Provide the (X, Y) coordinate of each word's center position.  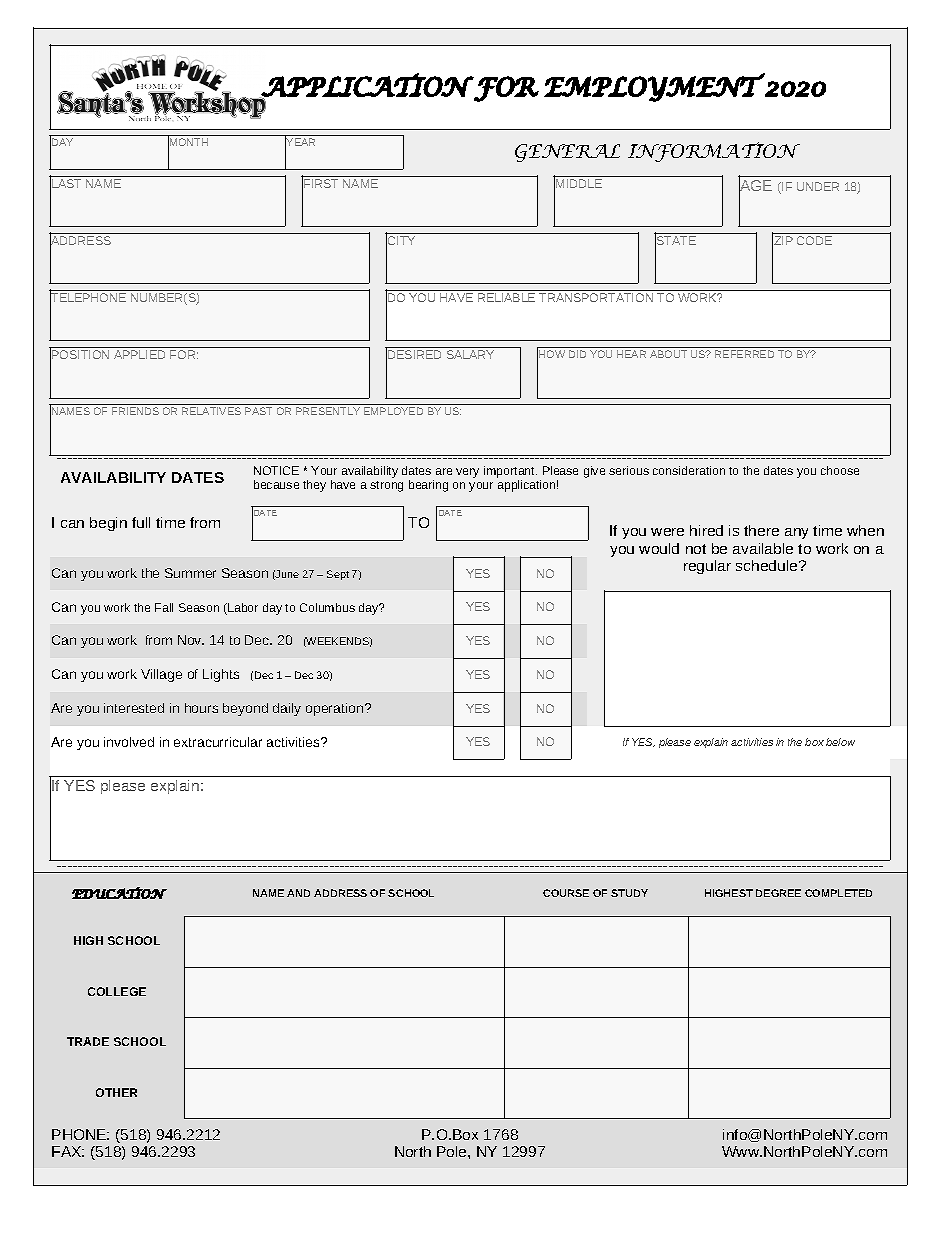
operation (336, 709)
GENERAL (567, 153)
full (141, 522)
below (840, 742)
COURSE (566, 893)
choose (840, 470)
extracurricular (218, 742)
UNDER (818, 186)
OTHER (116, 1092)
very (467, 473)
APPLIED (139, 354)
